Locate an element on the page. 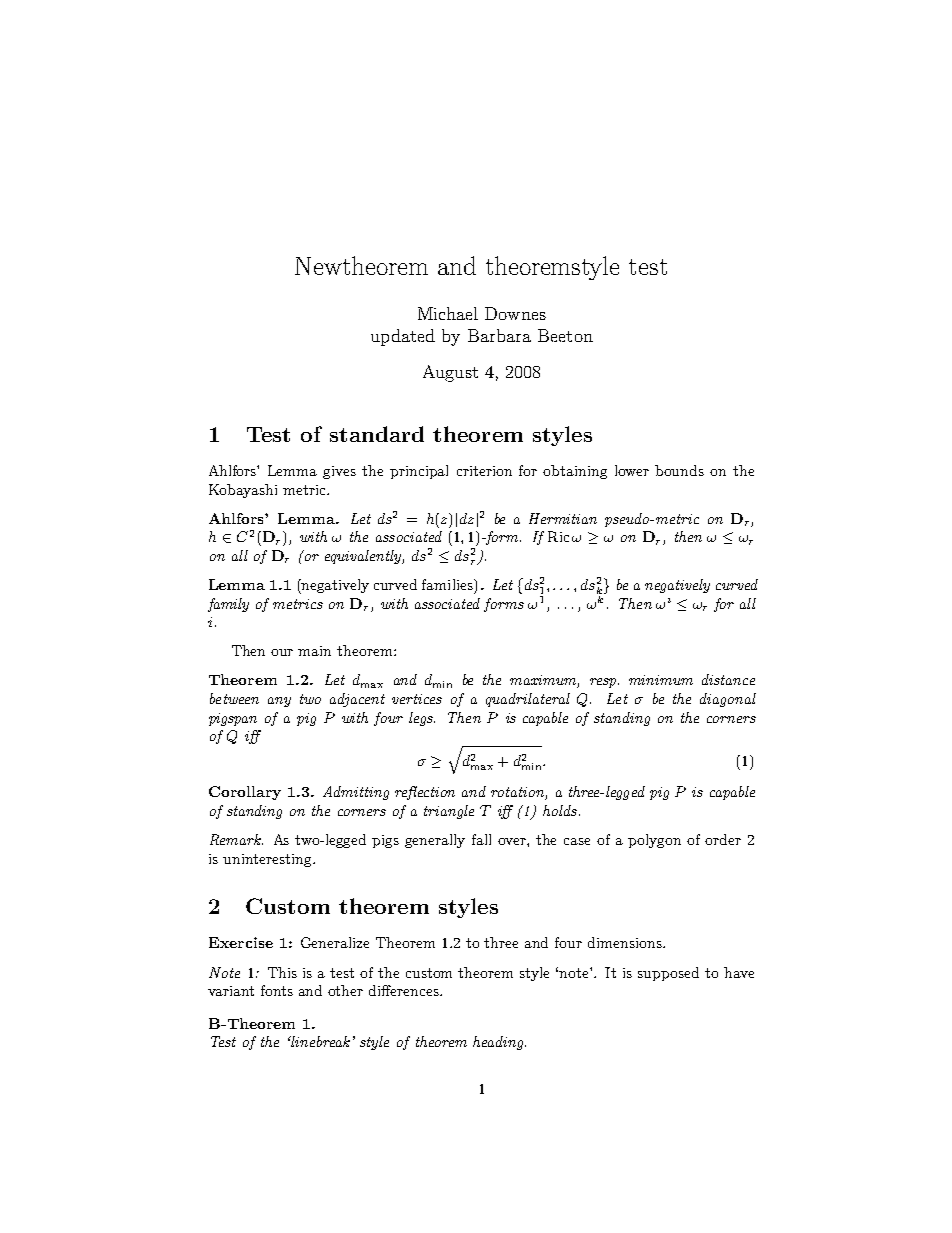 The height and width of the document is (1233, 952). Beeton is located at coordinates (565, 335).
